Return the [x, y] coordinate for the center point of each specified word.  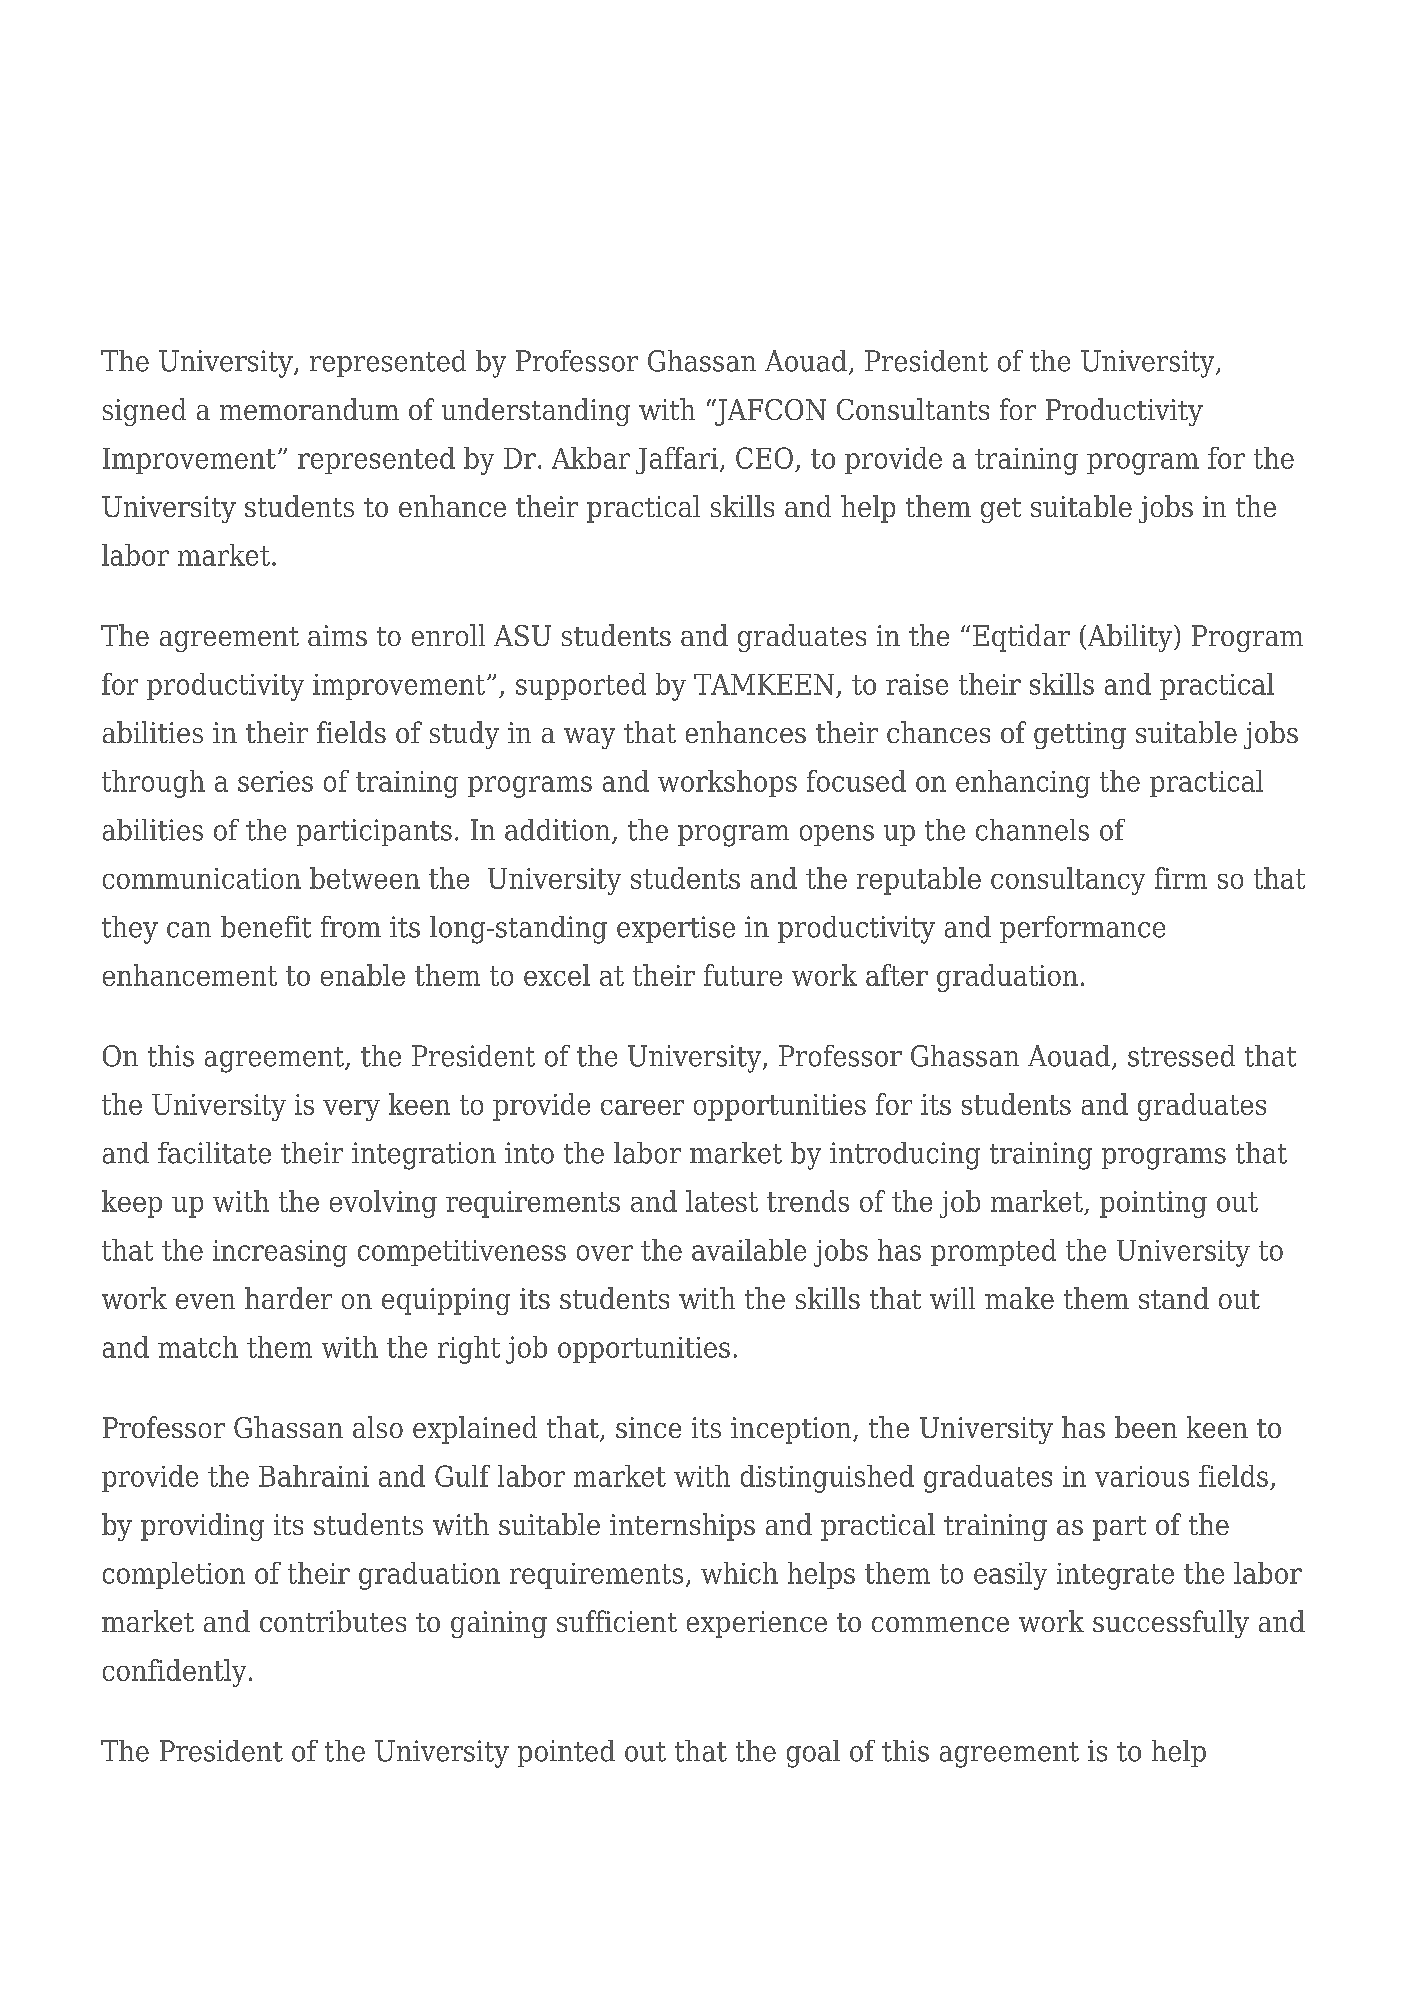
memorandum [309, 409]
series [275, 781]
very [351, 1110]
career [642, 1107]
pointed [566, 1753]
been [1146, 1427]
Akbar [591, 458]
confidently [174, 1673]
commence [940, 1624]
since [648, 1427]
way [589, 738]
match [198, 1347]
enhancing [1023, 784]
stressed [1181, 1056]
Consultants [913, 409]
